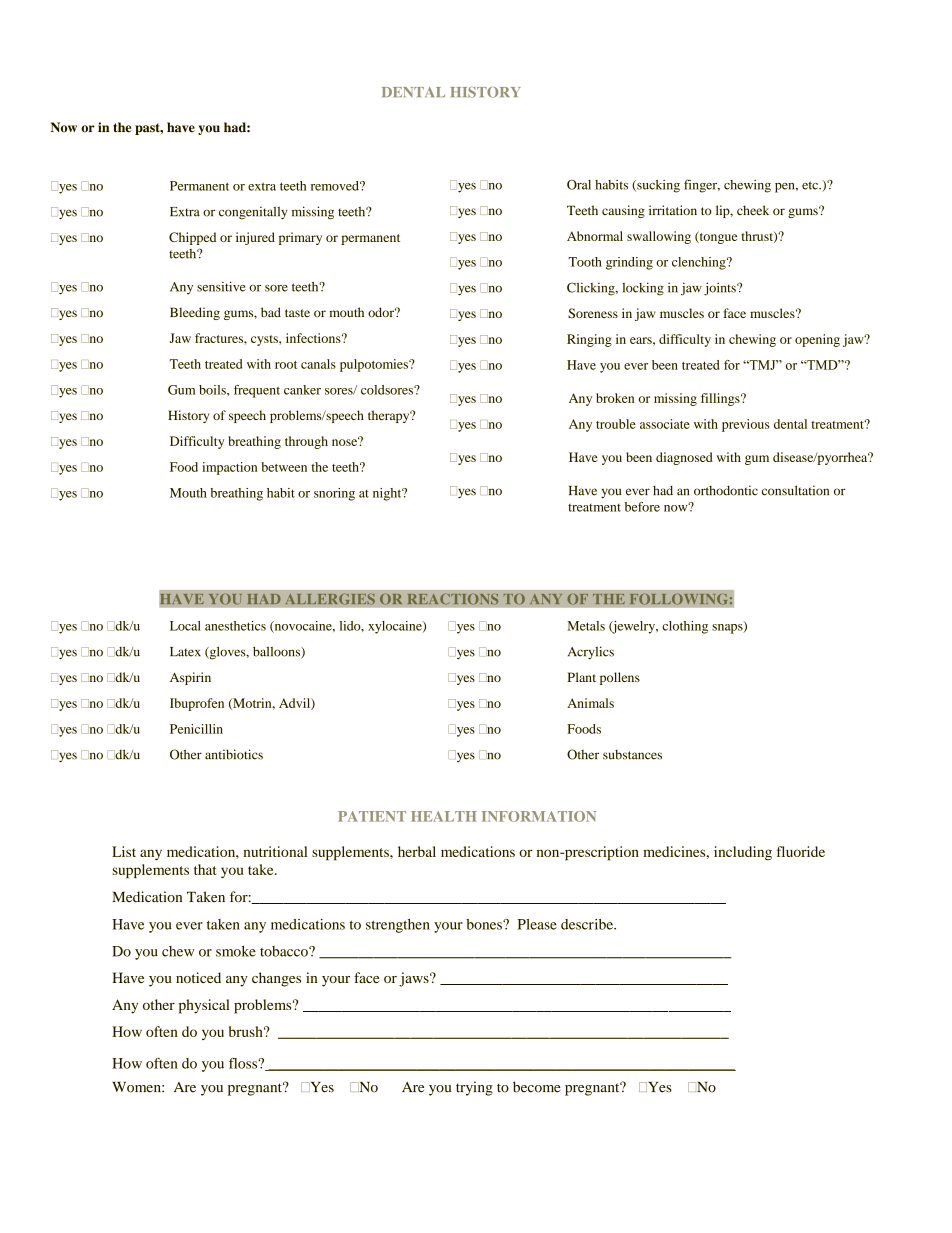 This image has height=1233, width=952. I want to click on Local, so click(185, 626).
